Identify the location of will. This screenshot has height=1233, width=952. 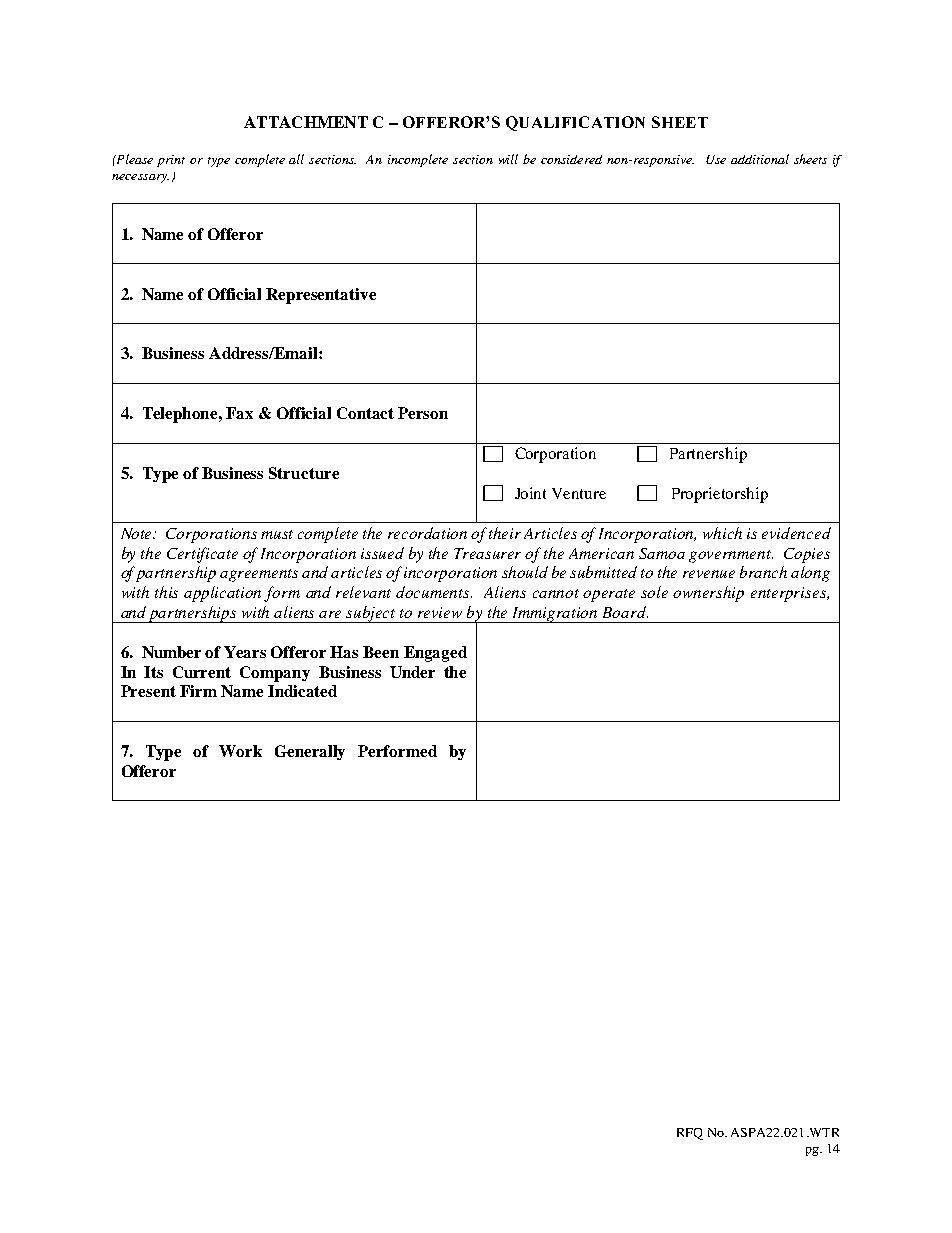
(508, 159).
